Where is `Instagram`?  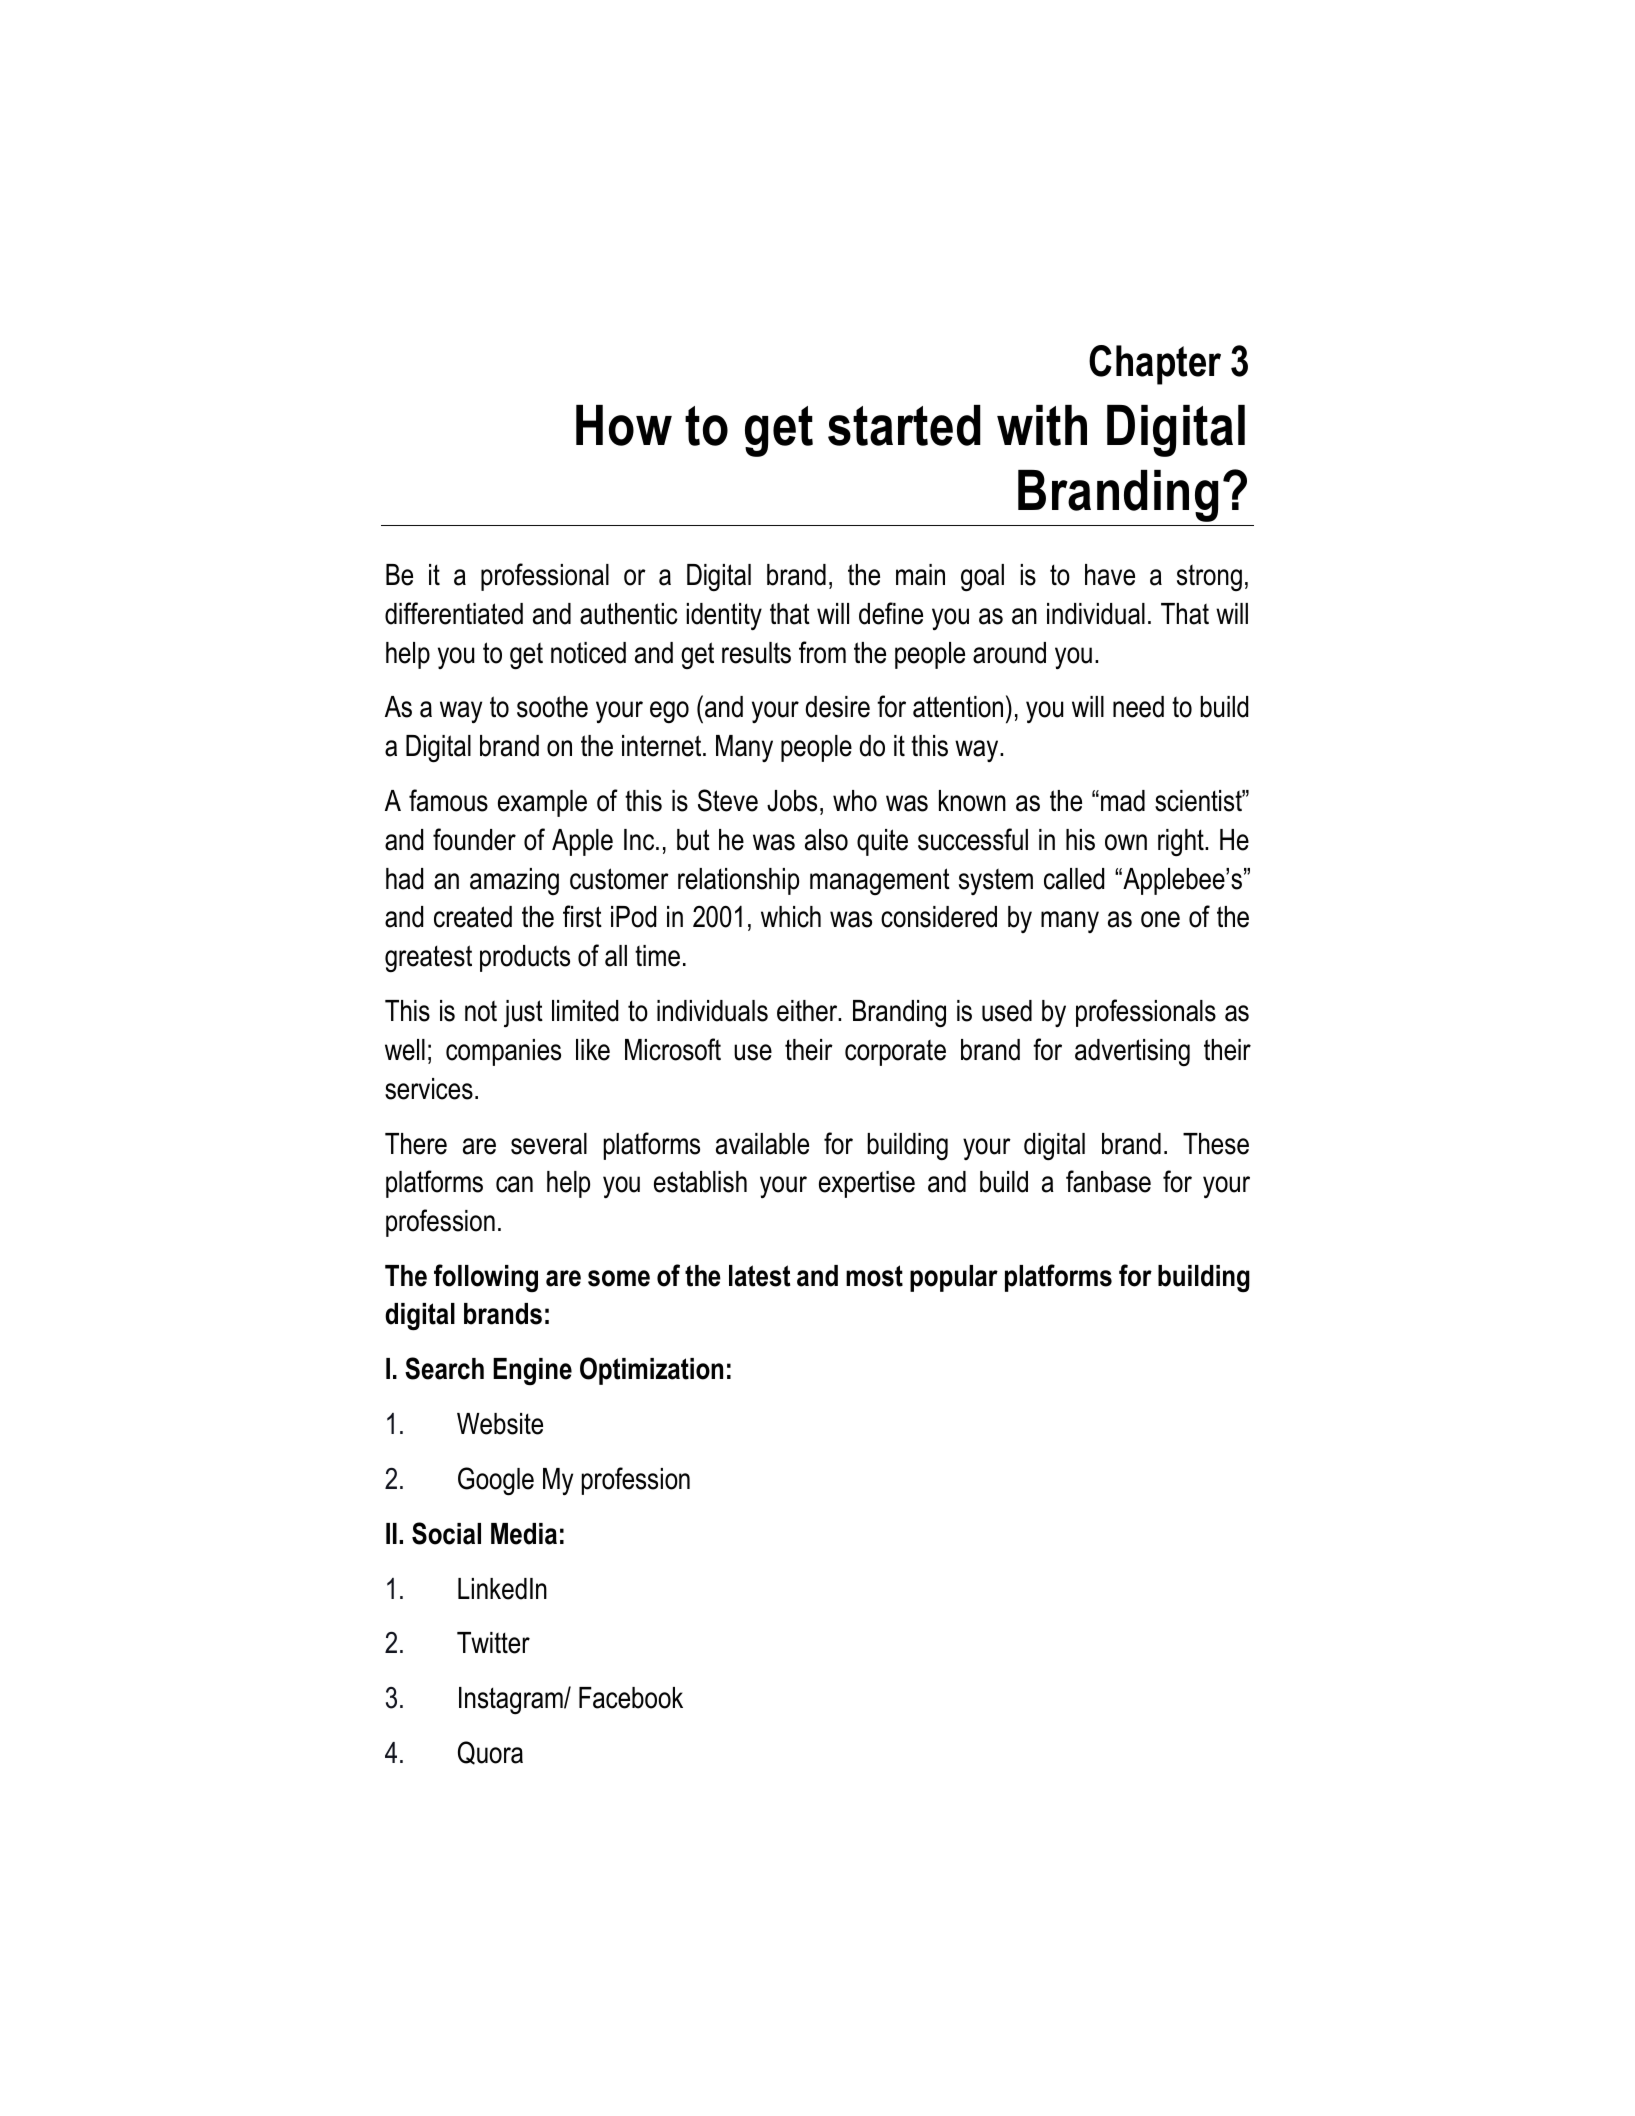 Instagram is located at coordinates (512, 1701).
